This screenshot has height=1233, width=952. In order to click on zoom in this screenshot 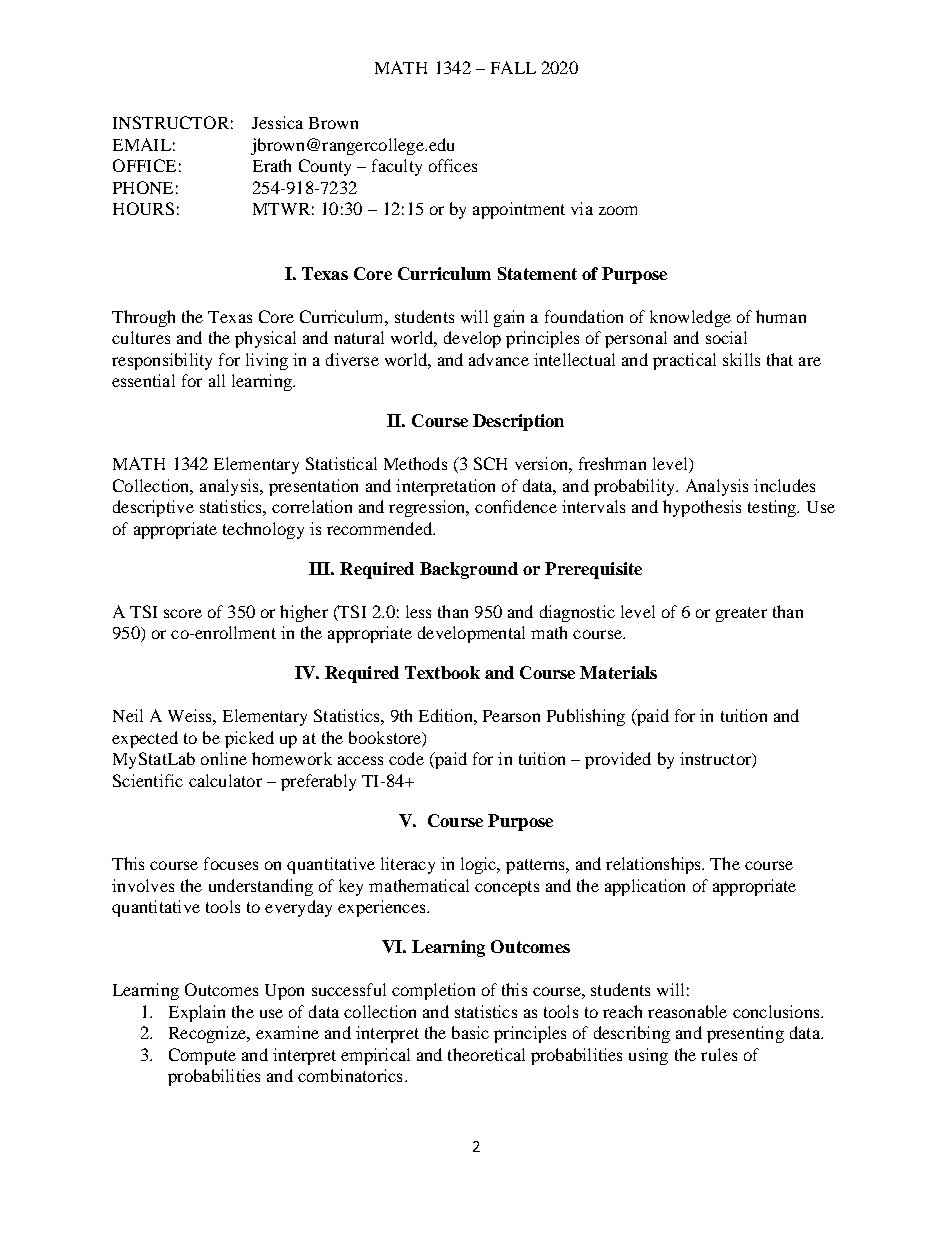, I will do `click(618, 210)`.
